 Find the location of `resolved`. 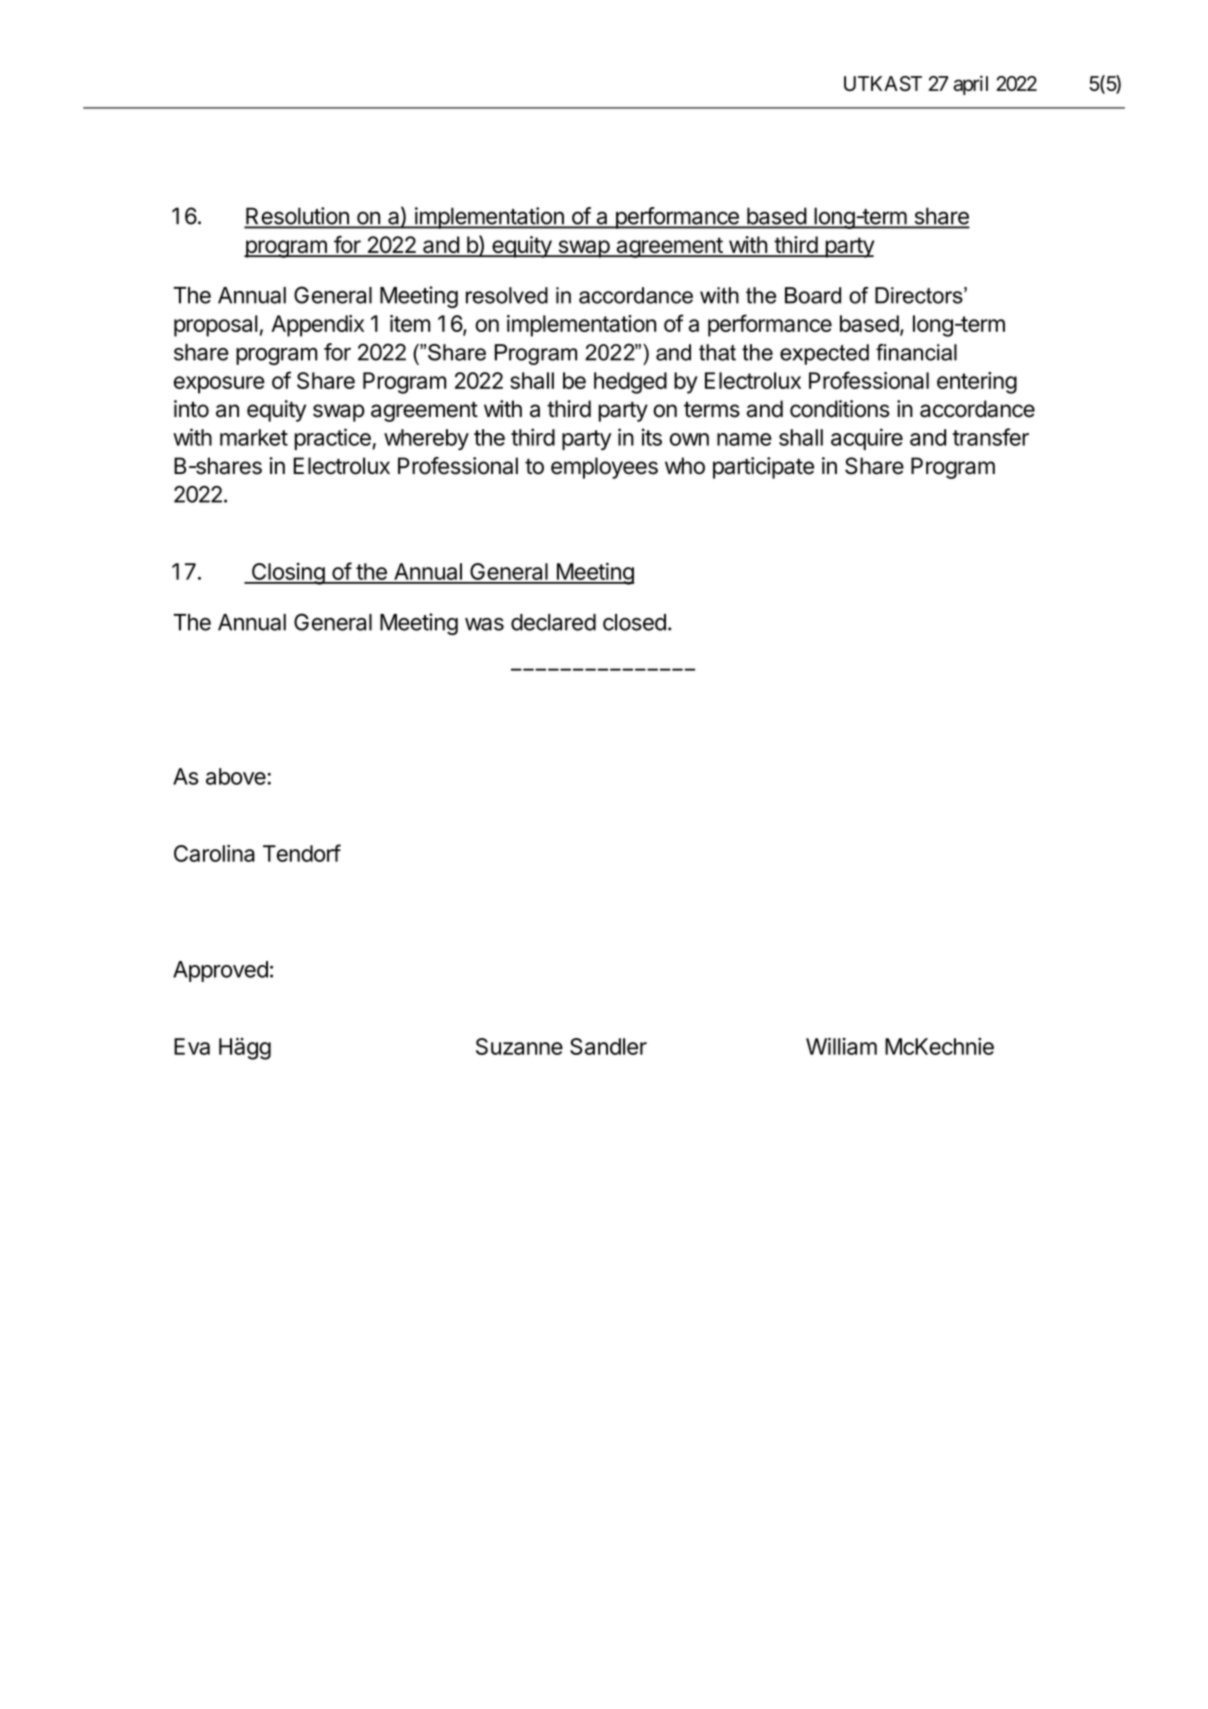

resolved is located at coordinates (507, 295).
